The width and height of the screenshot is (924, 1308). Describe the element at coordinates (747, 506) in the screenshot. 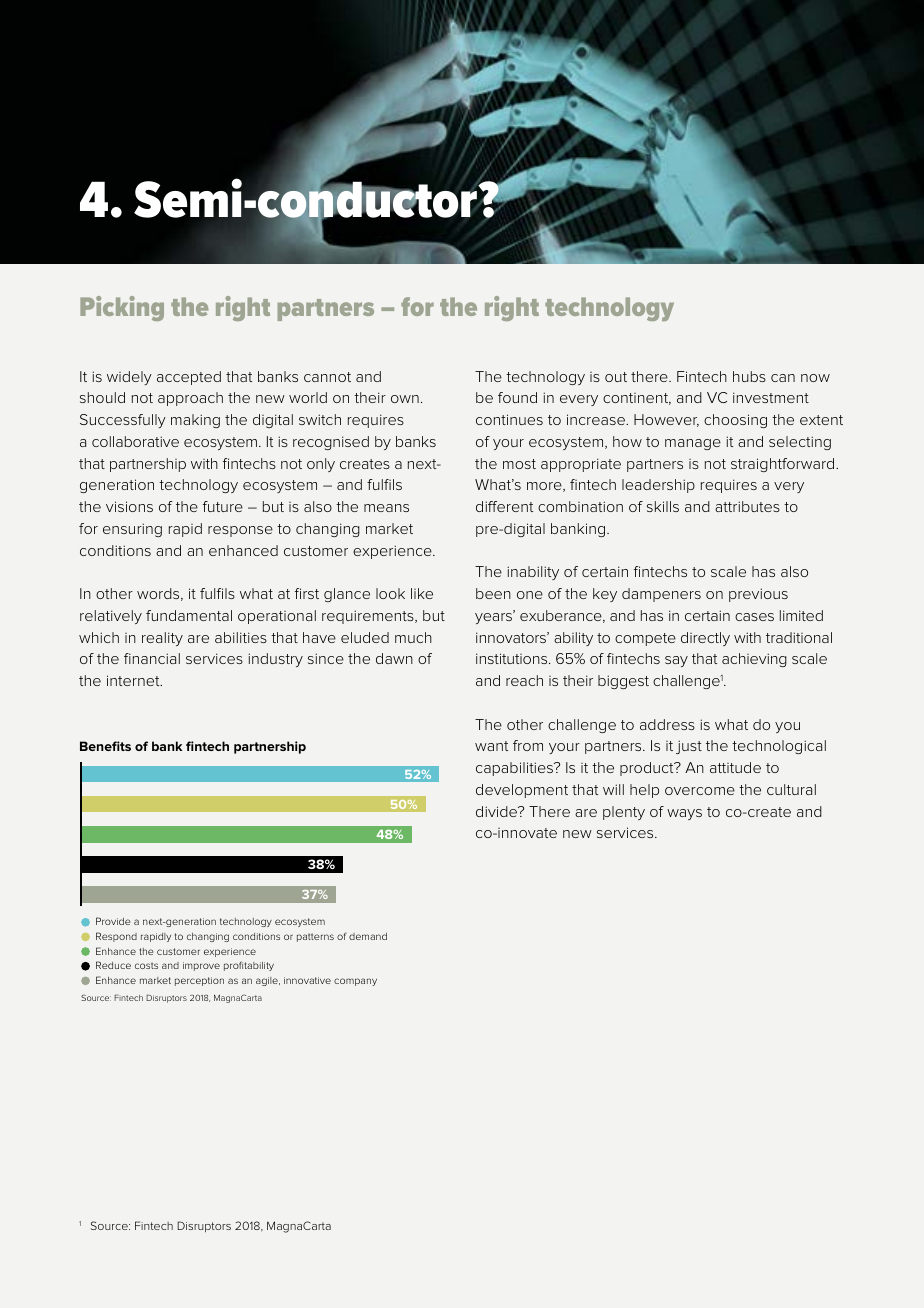

I see `attributes` at that location.
